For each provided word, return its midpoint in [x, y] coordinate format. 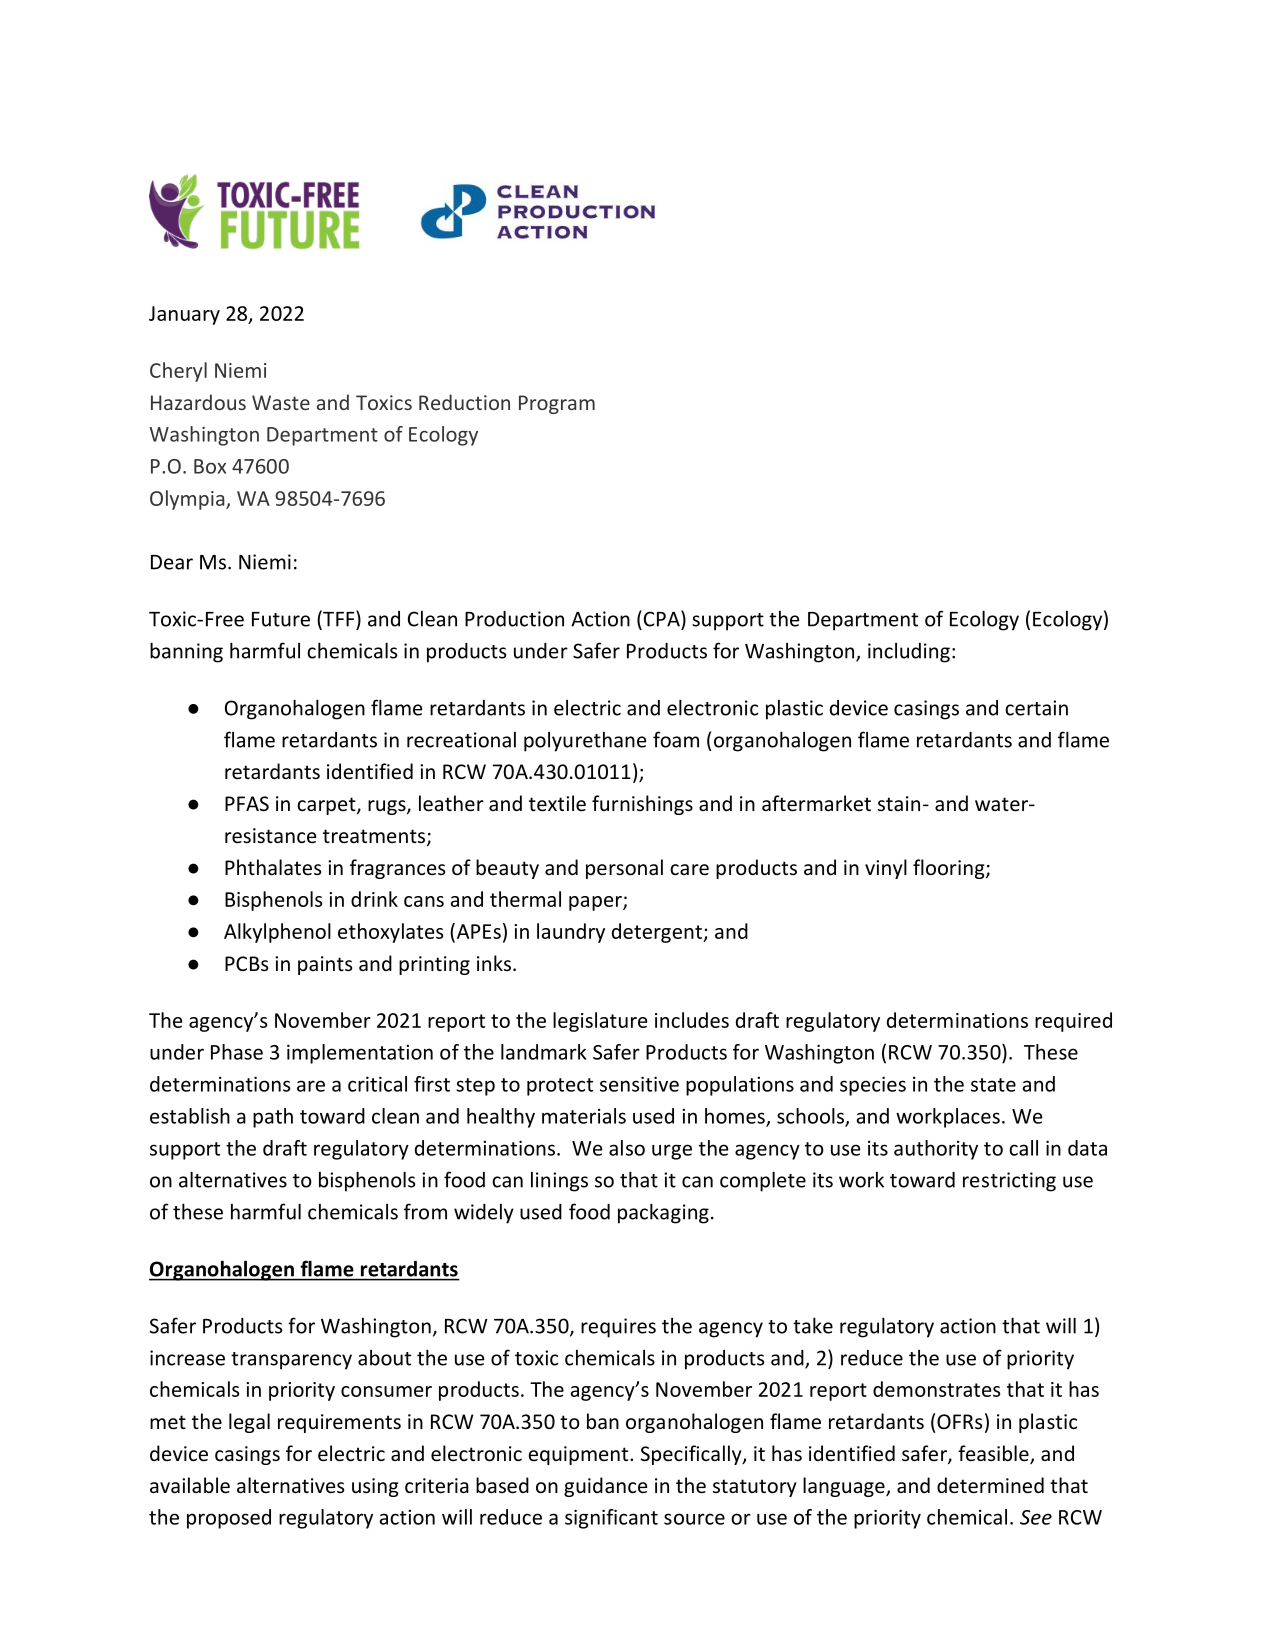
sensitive [639, 1084]
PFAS [247, 804]
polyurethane [585, 742]
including [909, 653]
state [993, 1085]
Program [557, 404]
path [273, 1118]
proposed [229, 1519]
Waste [281, 402]
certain [1036, 708]
